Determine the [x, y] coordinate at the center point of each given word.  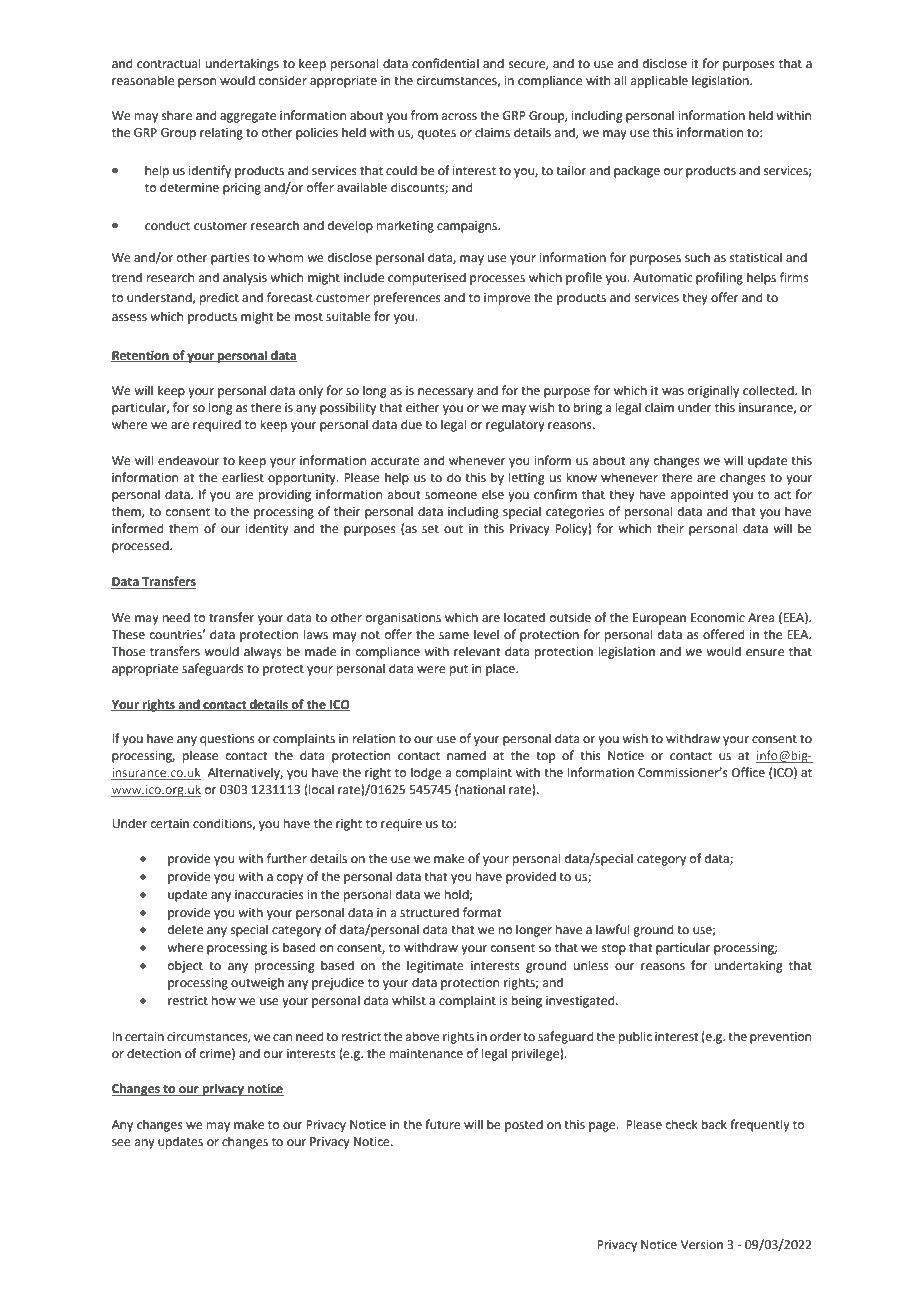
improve [507, 299]
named [466, 755]
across [459, 117]
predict [219, 298]
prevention [780, 1038]
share [177, 115]
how [224, 1000]
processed [141, 546]
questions [227, 740]
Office [748, 772]
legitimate [435, 966]
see [121, 1143]
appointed [699, 495]
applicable [659, 81]
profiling [719, 278]
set [430, 529]
